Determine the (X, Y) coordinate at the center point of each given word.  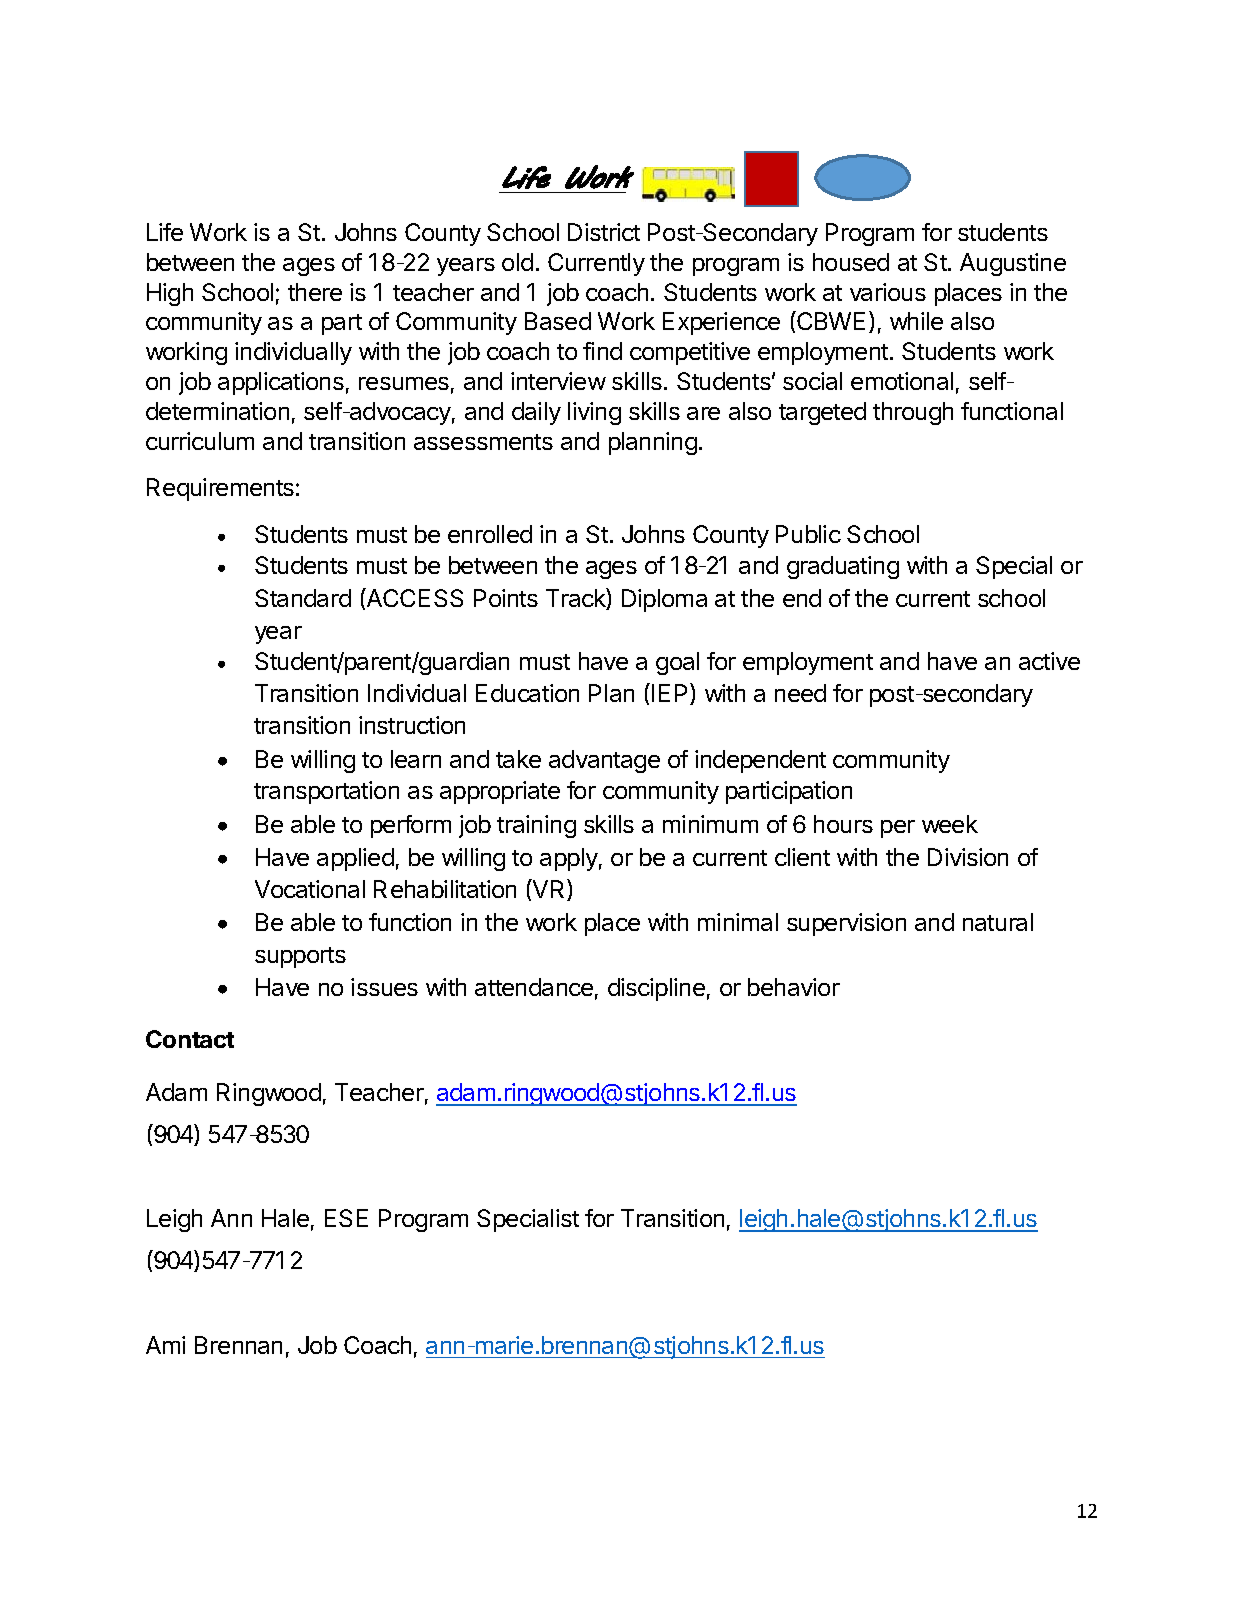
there (315, 292)
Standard (303, 598)
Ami (165, 1345)
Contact (190, 1039)
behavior (794, 987)
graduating (843, 567)
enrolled (490, 534)
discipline (656, 989)
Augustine (1013, 264)
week (950, 824)
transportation (326, 792)
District (604, 232)
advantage (604, 761)
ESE (346, 1218)
